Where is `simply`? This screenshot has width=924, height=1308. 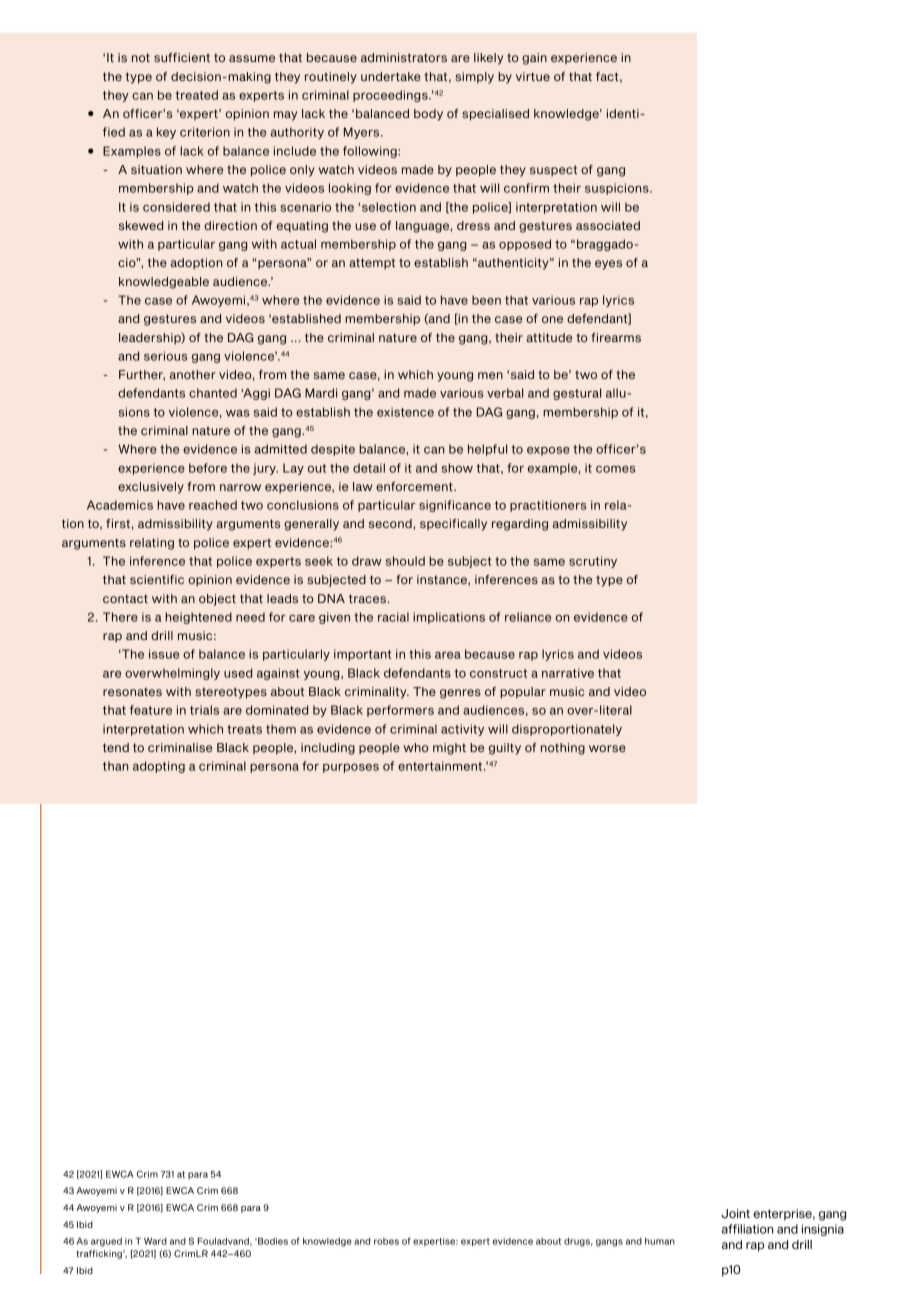
simply is located at coordinates (474, 78).
